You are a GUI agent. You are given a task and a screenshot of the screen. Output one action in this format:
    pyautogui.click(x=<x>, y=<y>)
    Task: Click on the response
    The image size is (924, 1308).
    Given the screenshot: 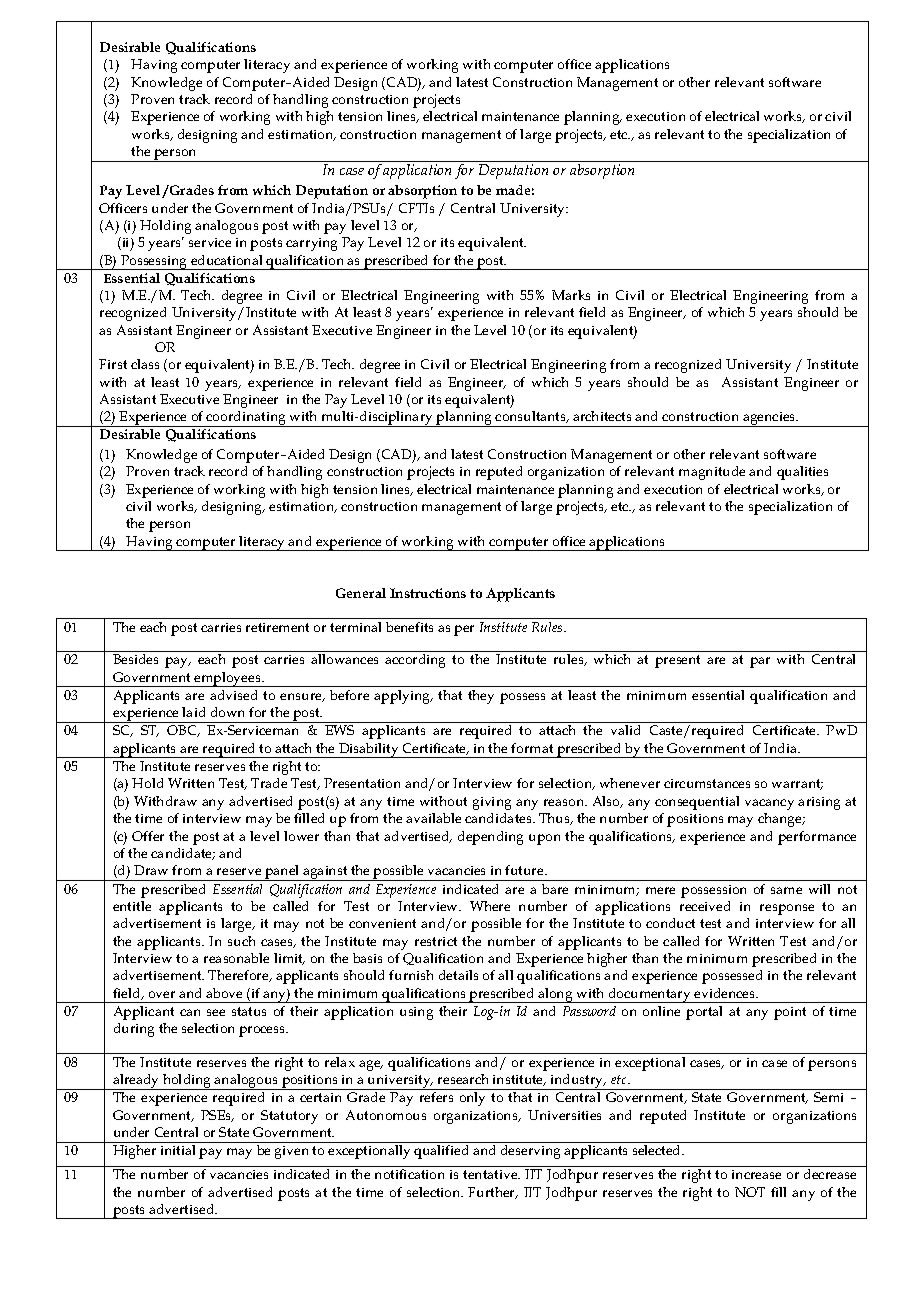 What is the action you would take?
    pyautogui.click(x=787, y=909)
